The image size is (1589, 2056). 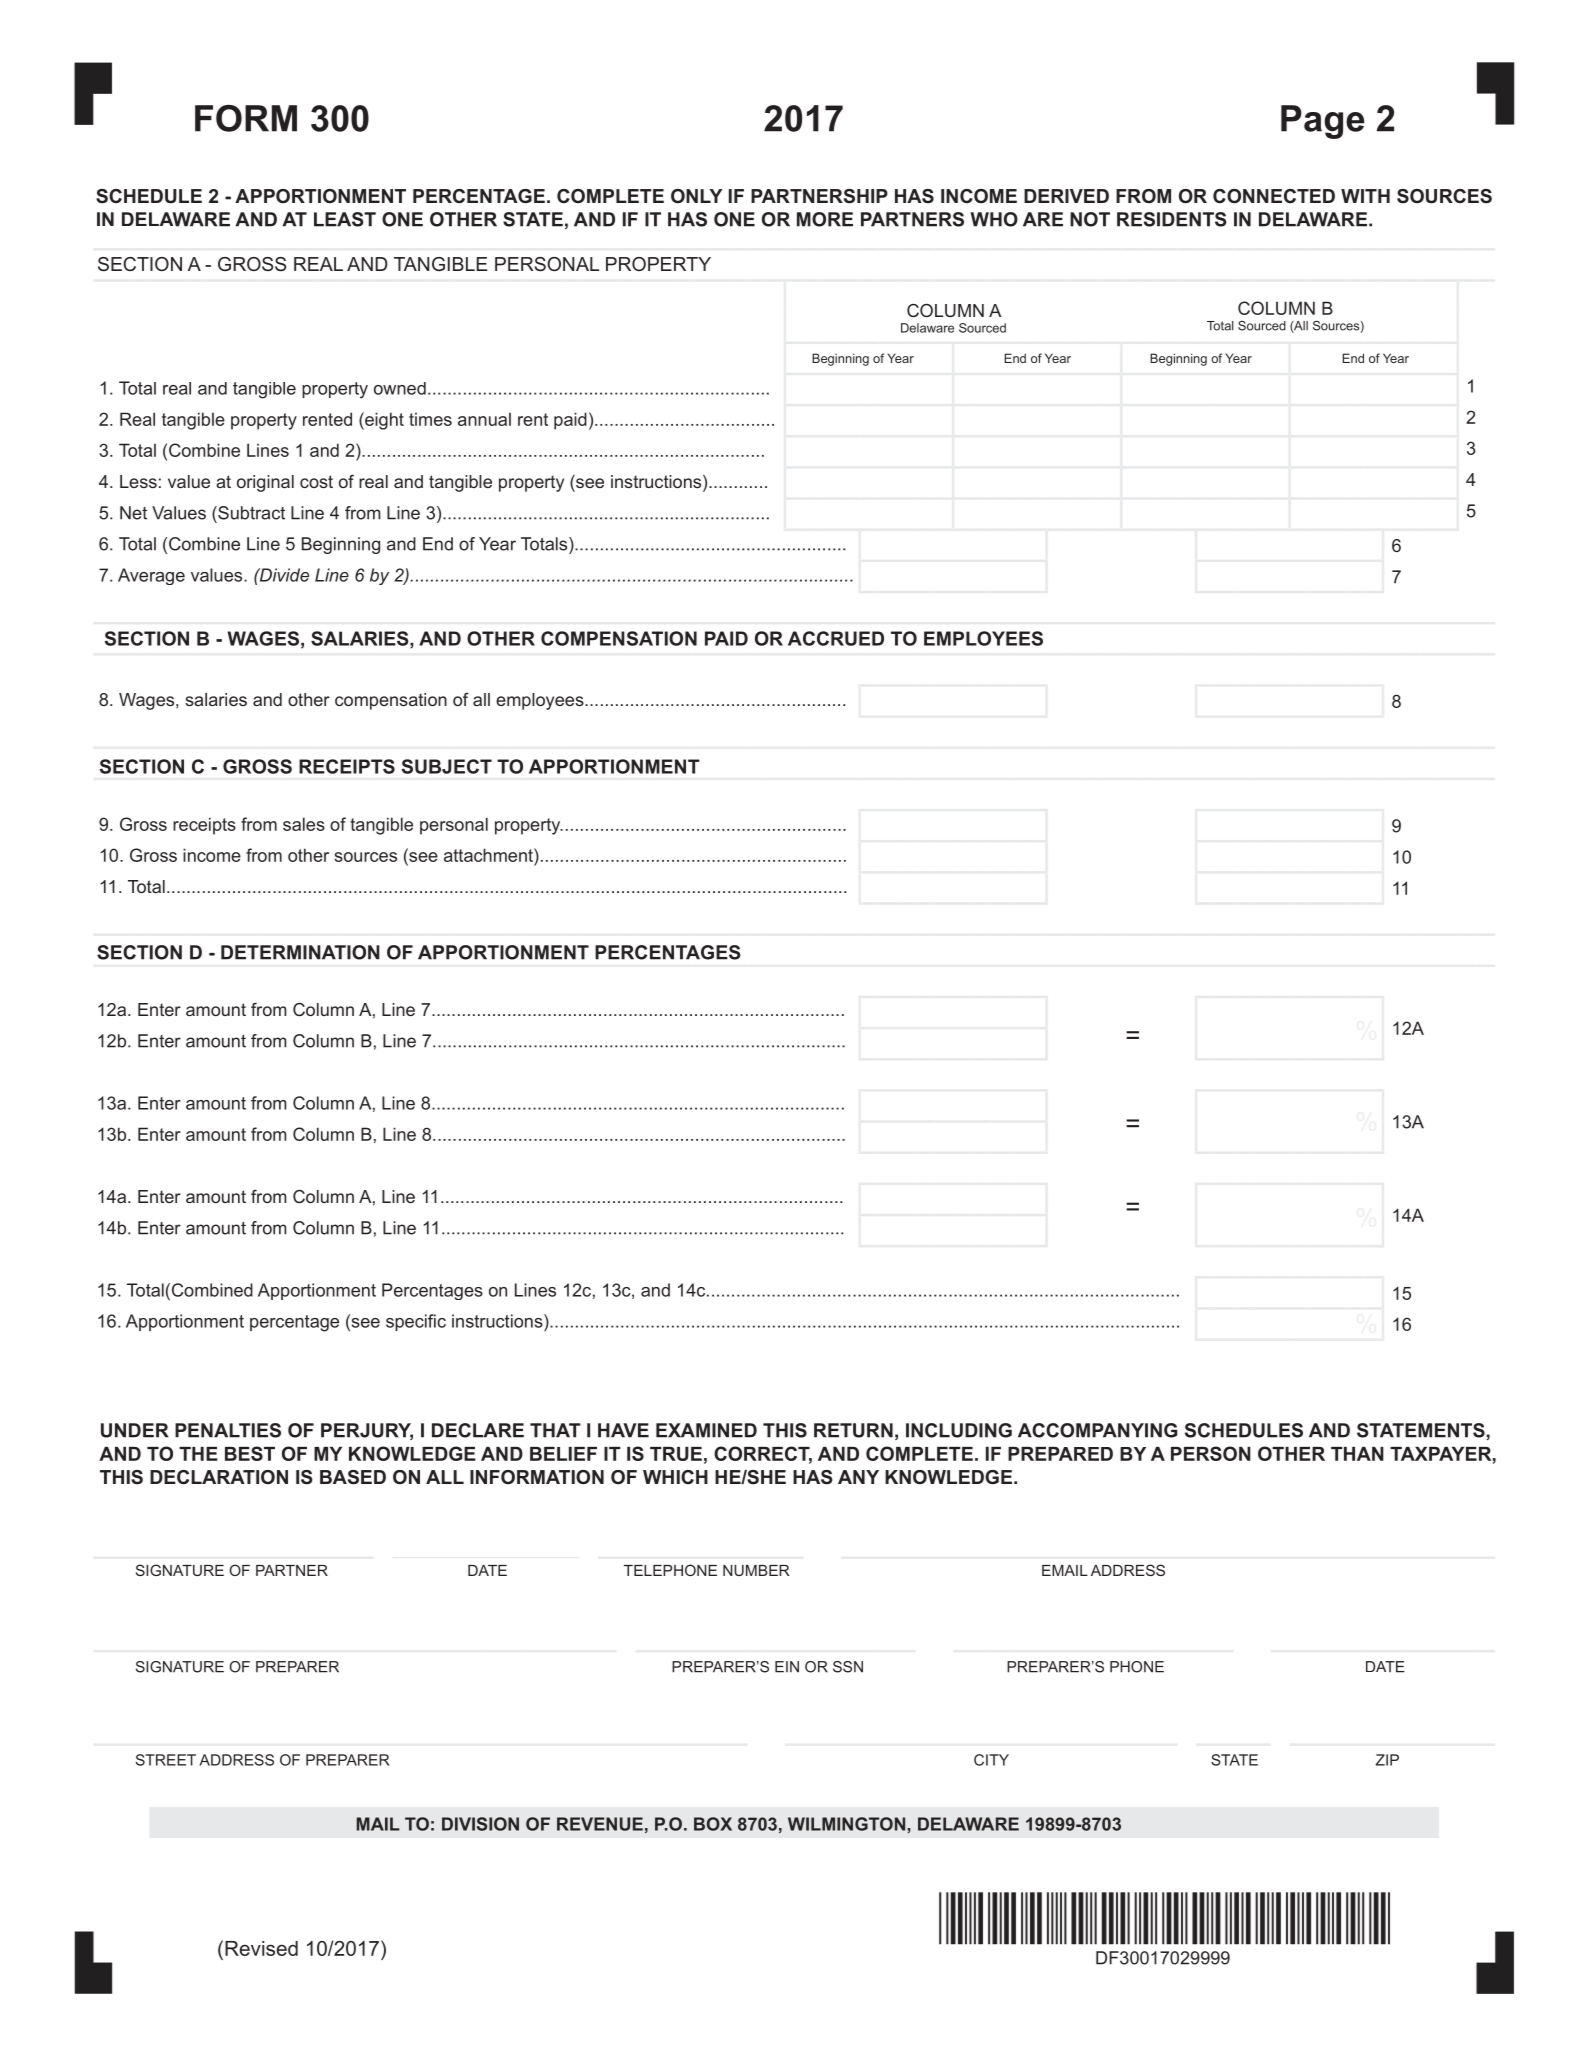 What do you see at coordinates (261, 1948) in the document?
I see `Revised` at bounding box center [261, 1948].
